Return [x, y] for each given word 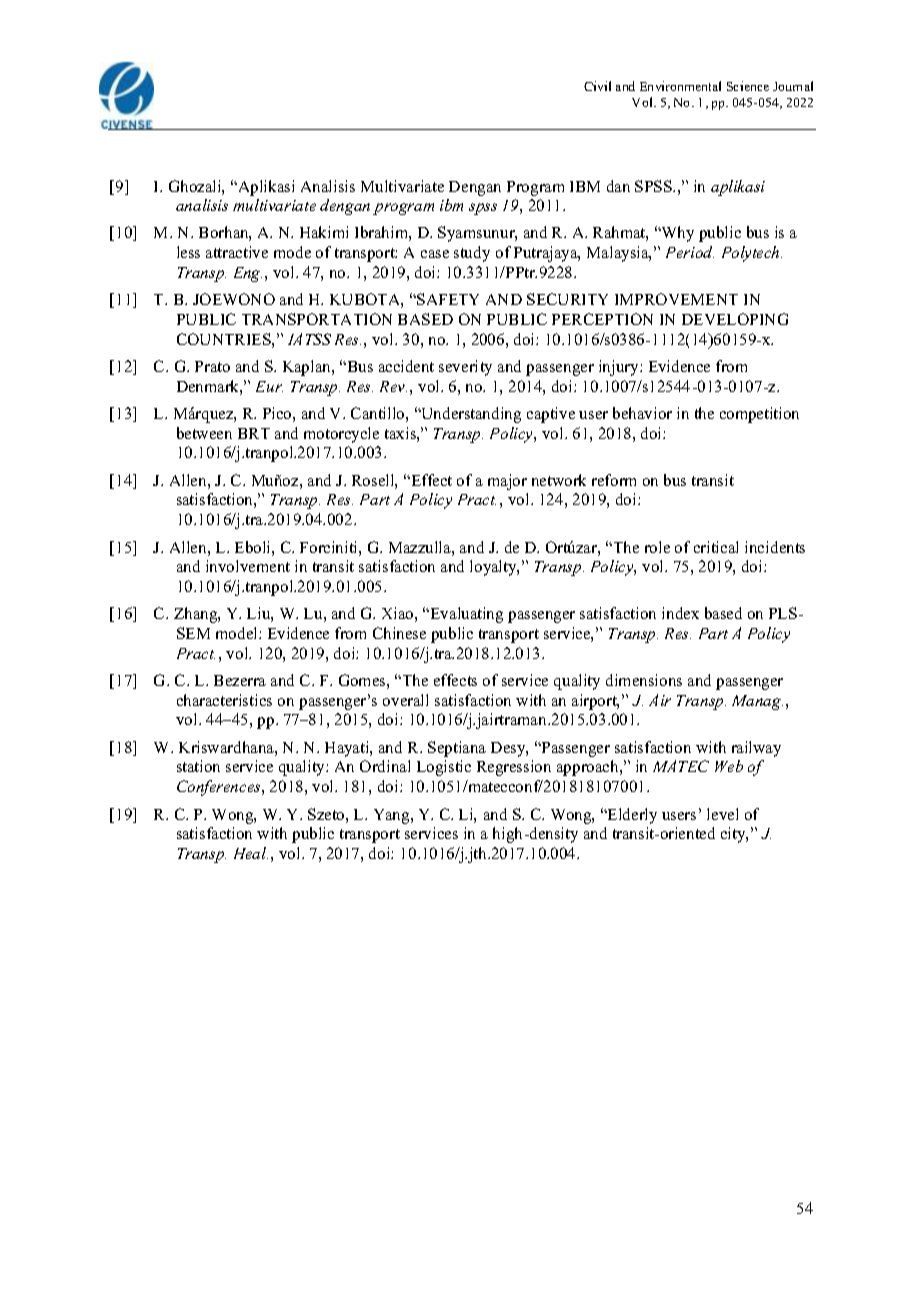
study [472, 254]
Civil [597, 86]
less [188, 252]
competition [759, 415]
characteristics [224, 700]
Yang [393, 816]
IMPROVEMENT [676, 299]
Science [748, 86]
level [722, 814]
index [680, 613]
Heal [251, 853]
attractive [237, 252]
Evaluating [465, 615]
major [507, 482]
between [204, 433]
